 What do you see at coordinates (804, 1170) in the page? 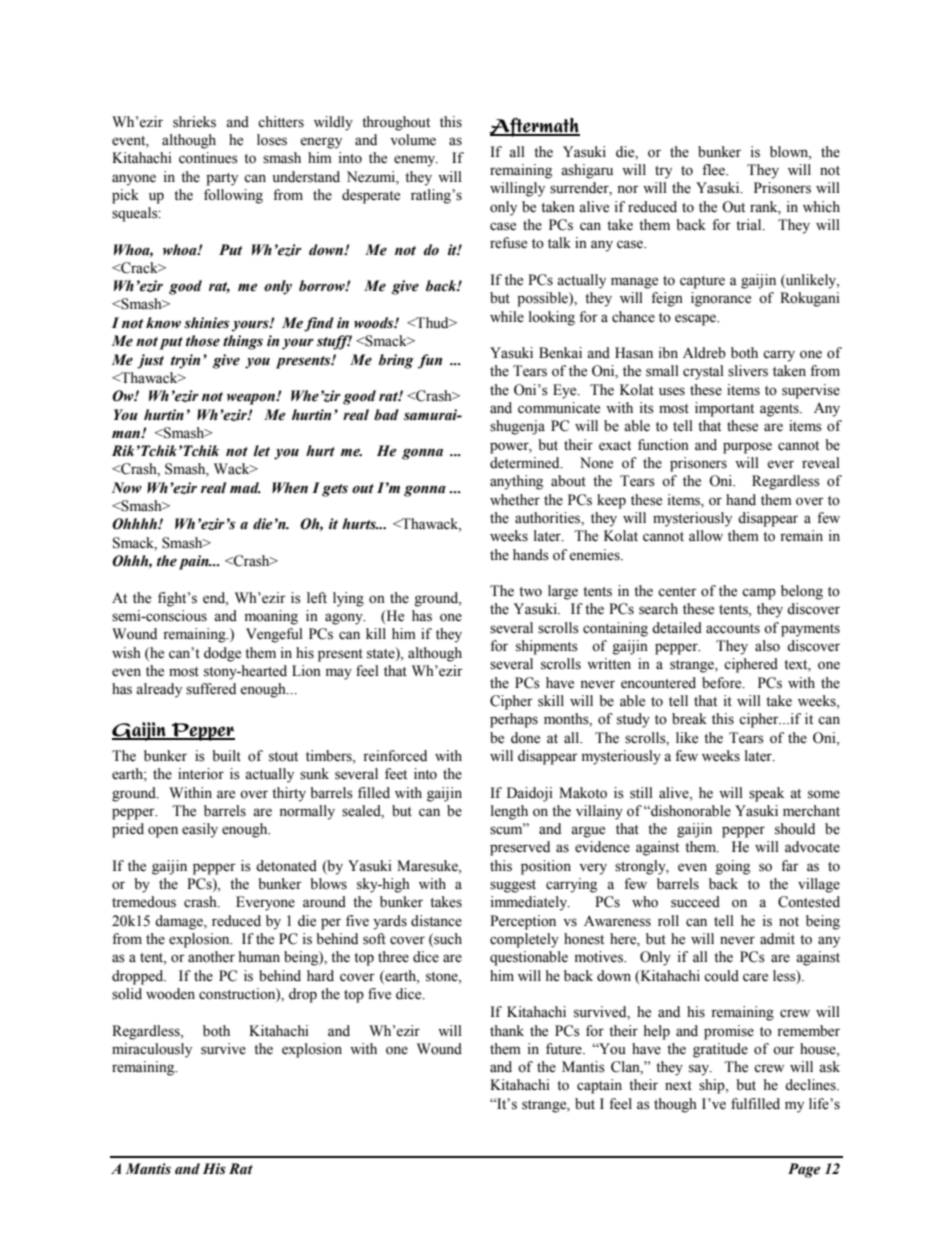
I see `Page` at bounding box center [804, 1170].
